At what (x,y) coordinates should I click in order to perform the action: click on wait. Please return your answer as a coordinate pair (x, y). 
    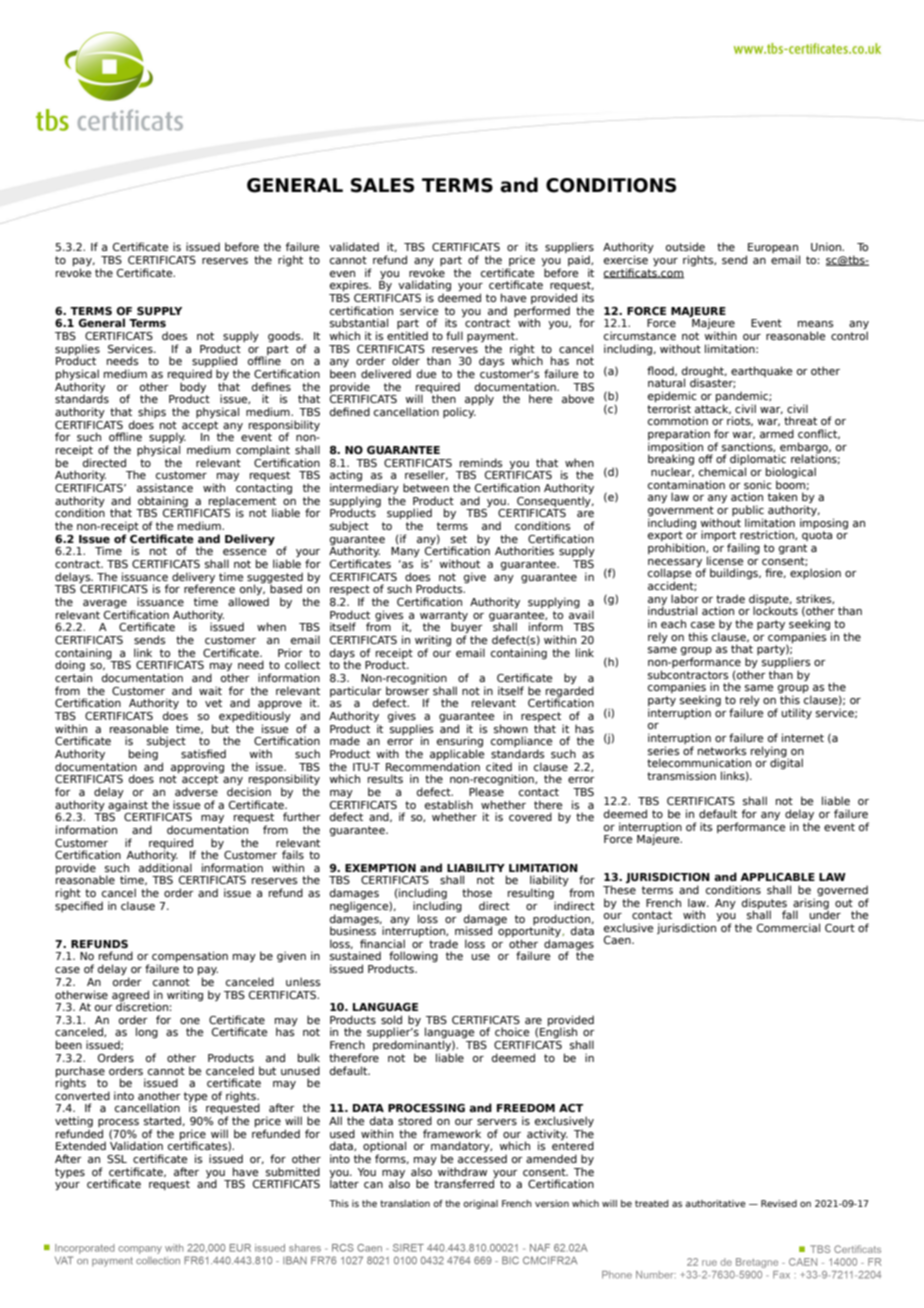
    Looking at the image, I should click on (210, 690).
